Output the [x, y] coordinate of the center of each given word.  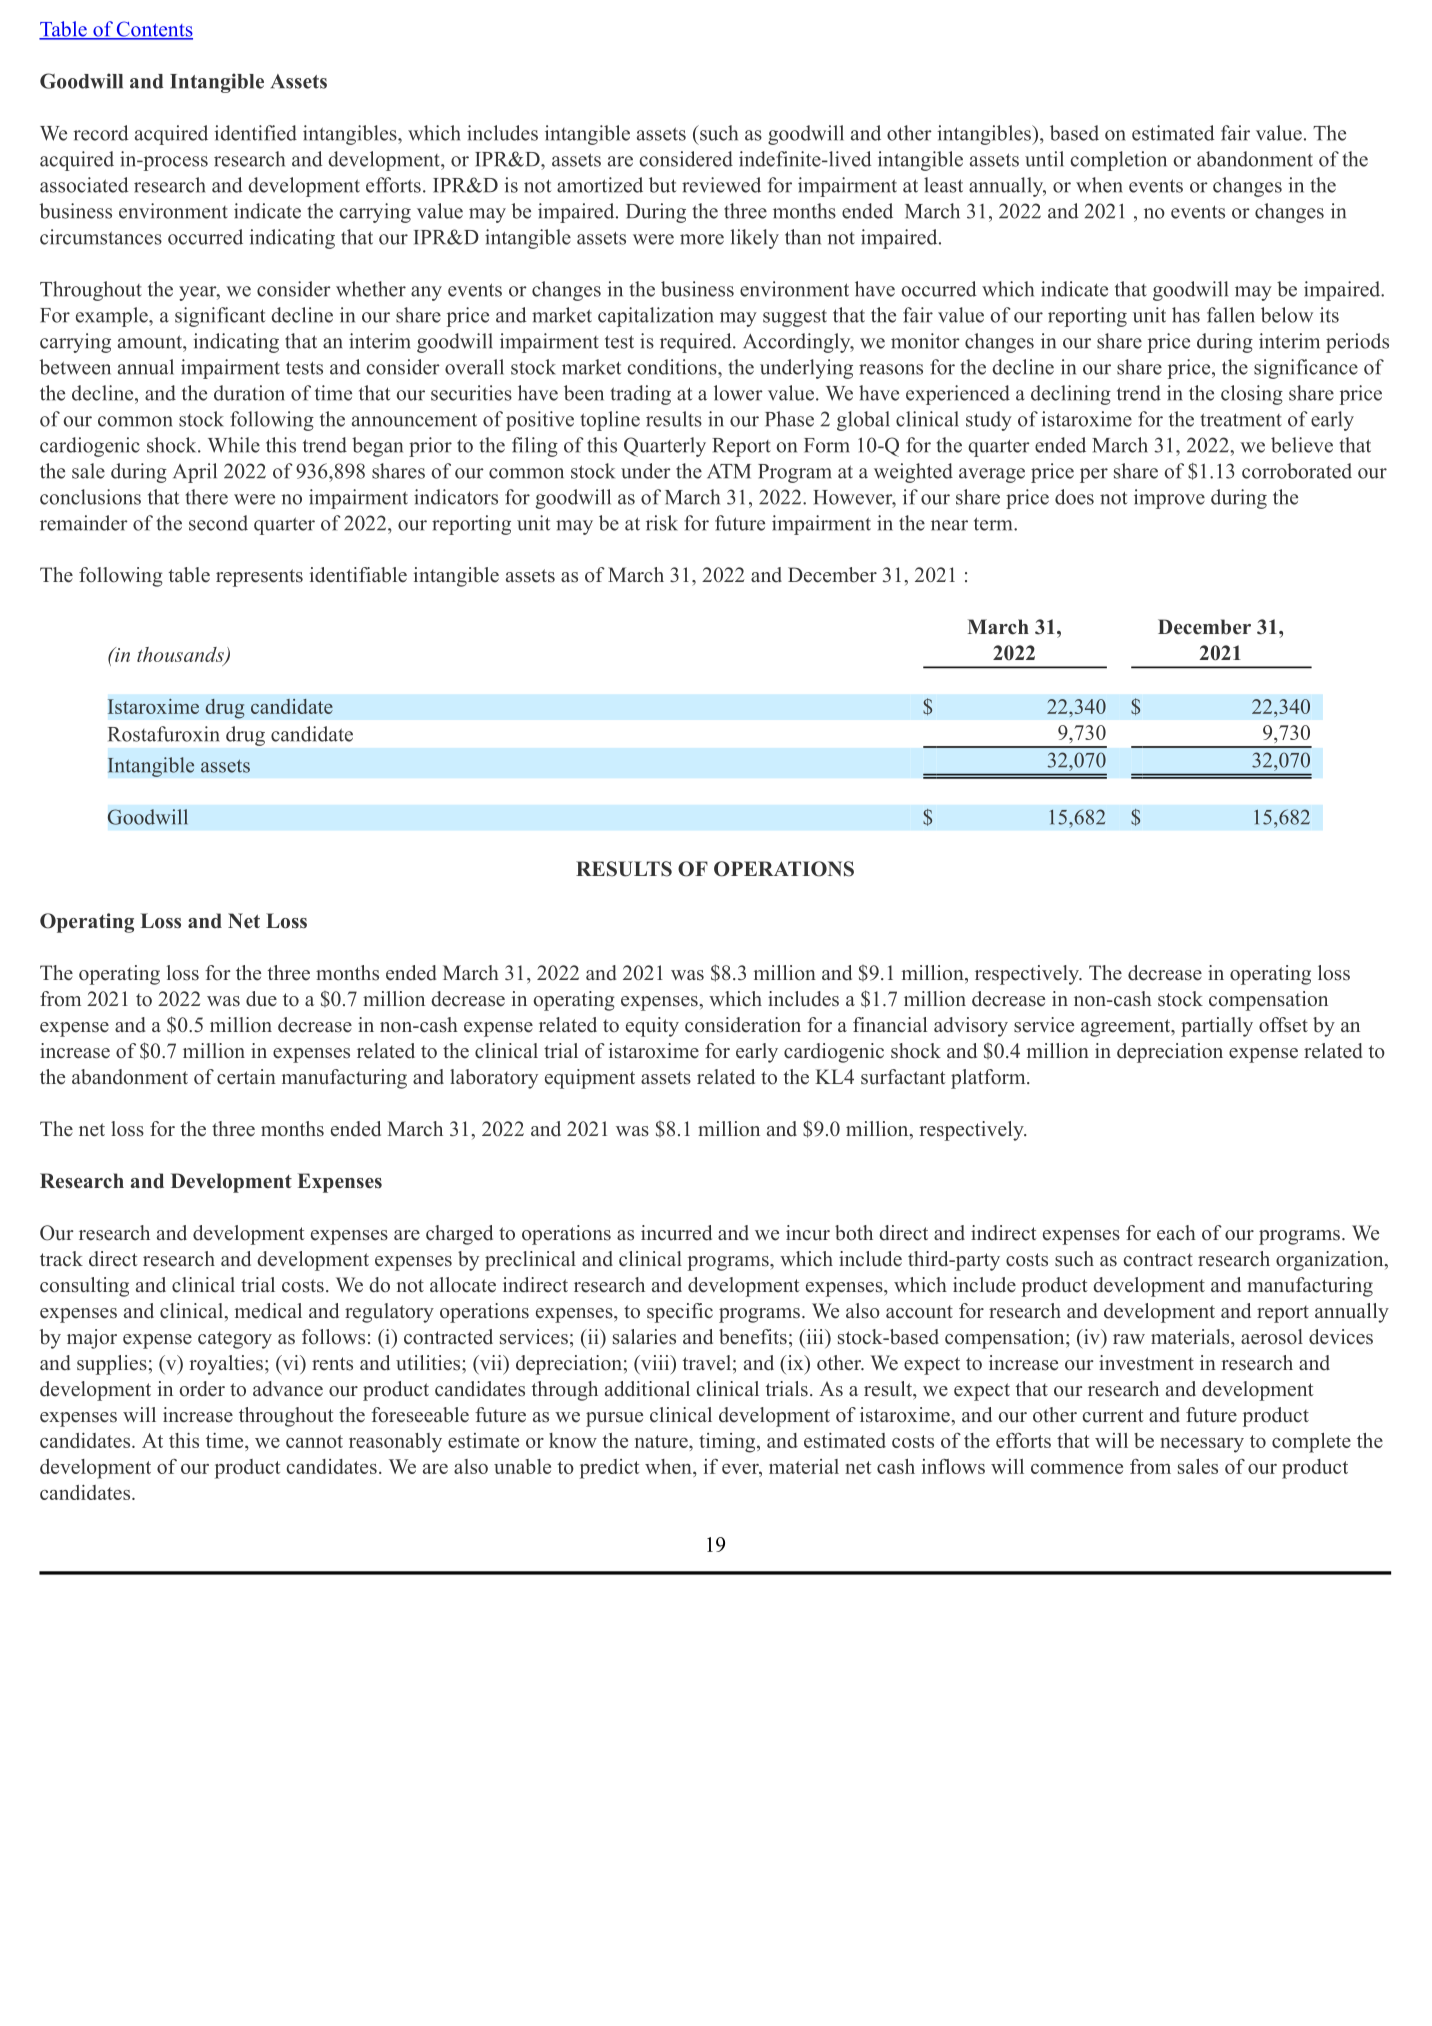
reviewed [721, 185]
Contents [153, 30]
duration [249, 393]
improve [1169, 499]
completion [1118, 161]
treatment [1241, 420]
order [202, 1389]
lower [738, 393]
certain [246, 1077]
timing [728, 1443]
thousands [181, 655]
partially [1217, 1027]
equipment [590, 1079]
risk [662, 523]
